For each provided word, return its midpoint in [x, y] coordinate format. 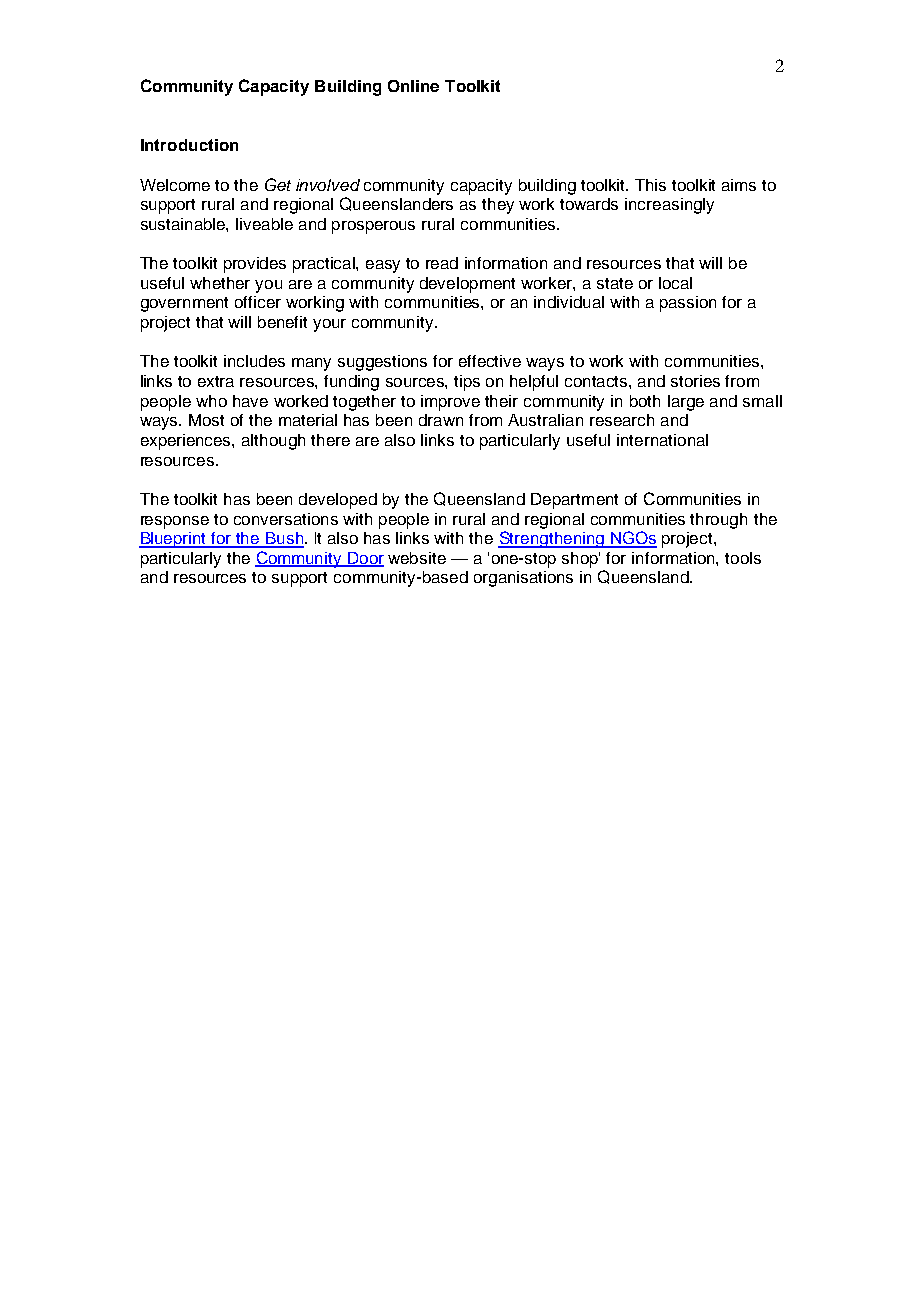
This [650, 185]
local [675, 283]
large [686, 403]
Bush [284, 539]
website [417, 558]
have [250, 401]
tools [743, 558]
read [442, 263]
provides [255, 265]
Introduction [189, 145]
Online [413, 86]
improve [450, 403]
